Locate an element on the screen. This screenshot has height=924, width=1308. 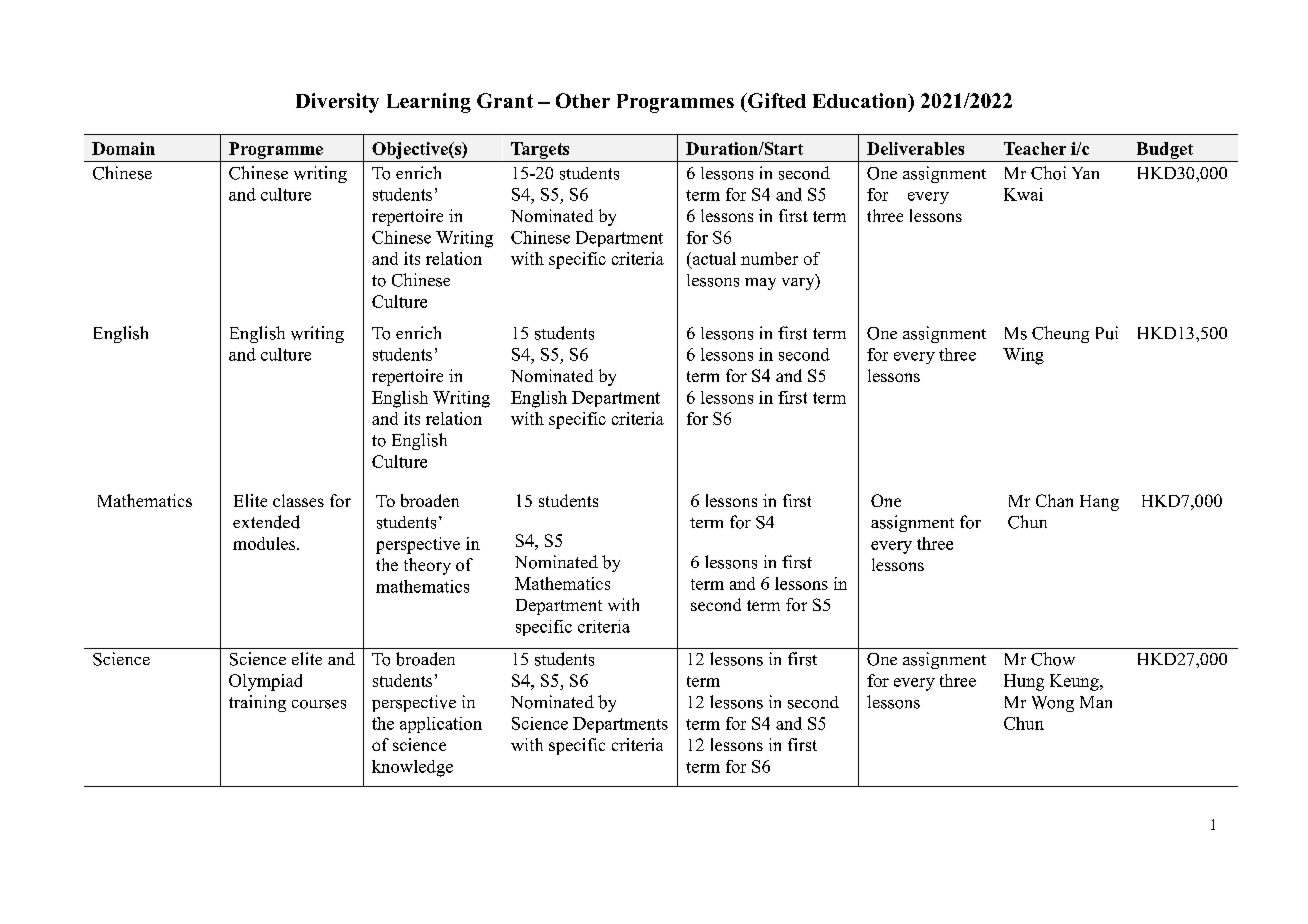
may is located at coordinates (760, 284).
